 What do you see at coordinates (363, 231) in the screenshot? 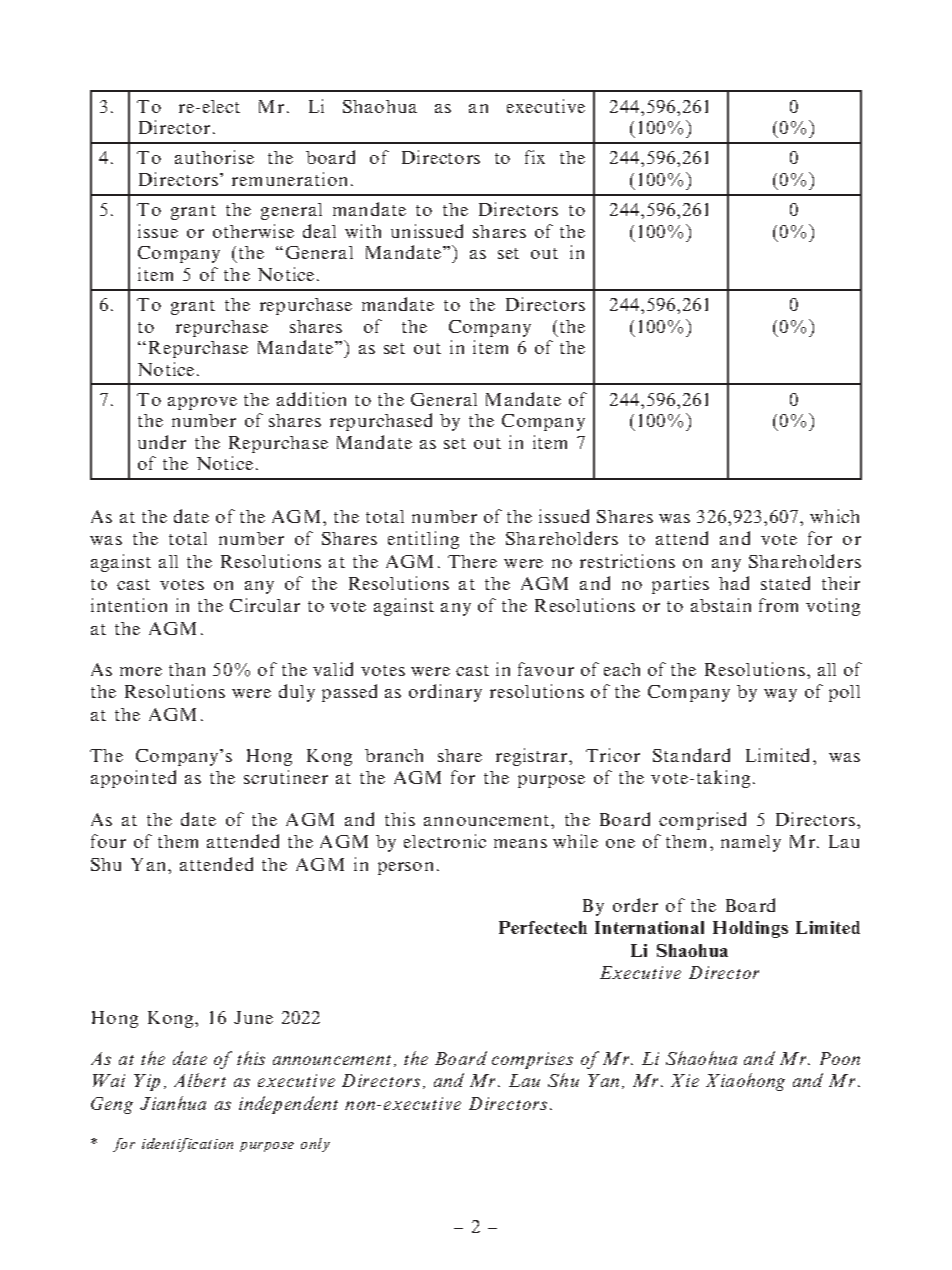
I see `with` at bounding box center [363, 231].
